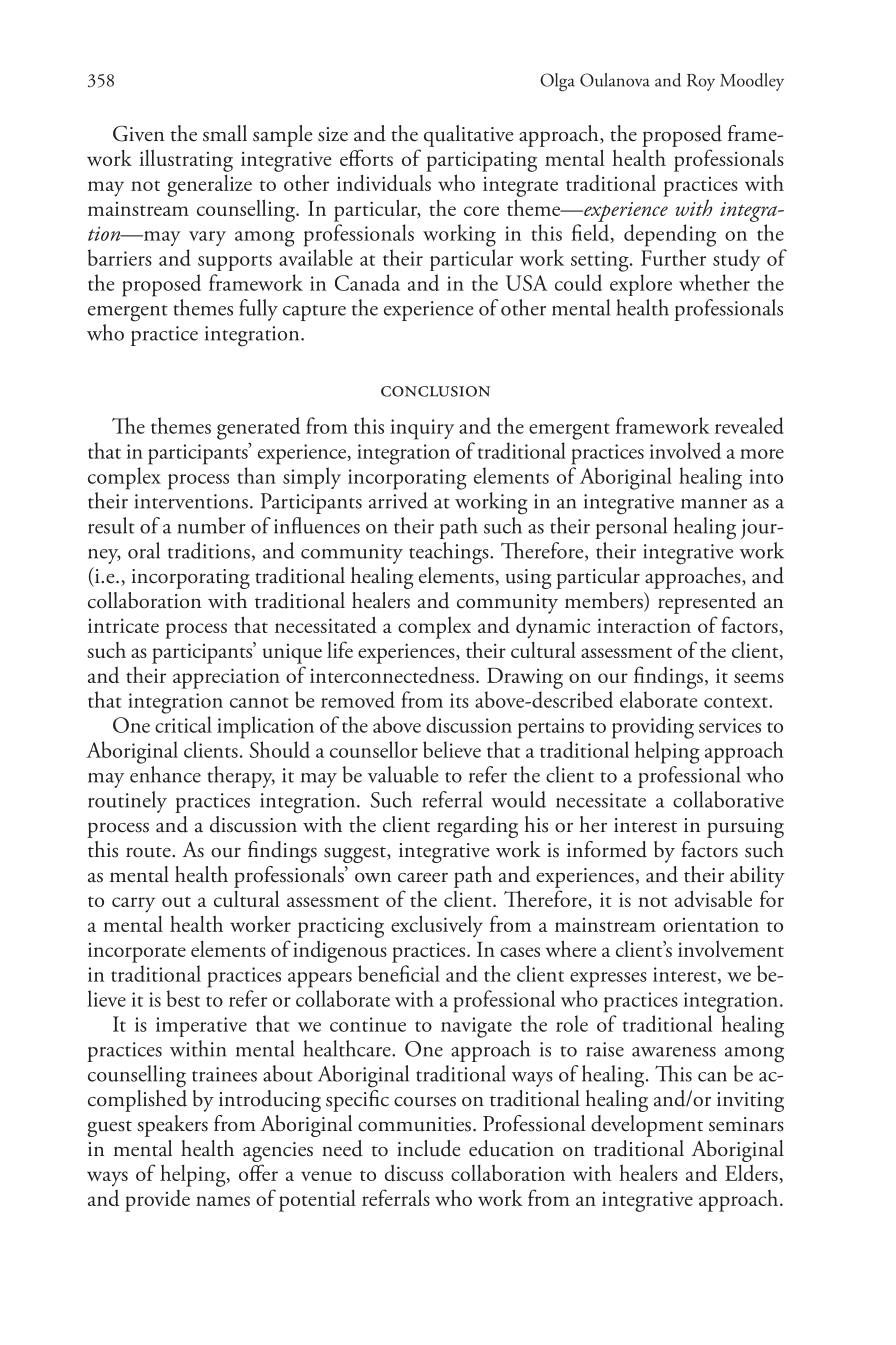 The width and height of the document is (896, 1345). Describe the element at coordinates (225, 133) in the document. I see `small` at that location.
